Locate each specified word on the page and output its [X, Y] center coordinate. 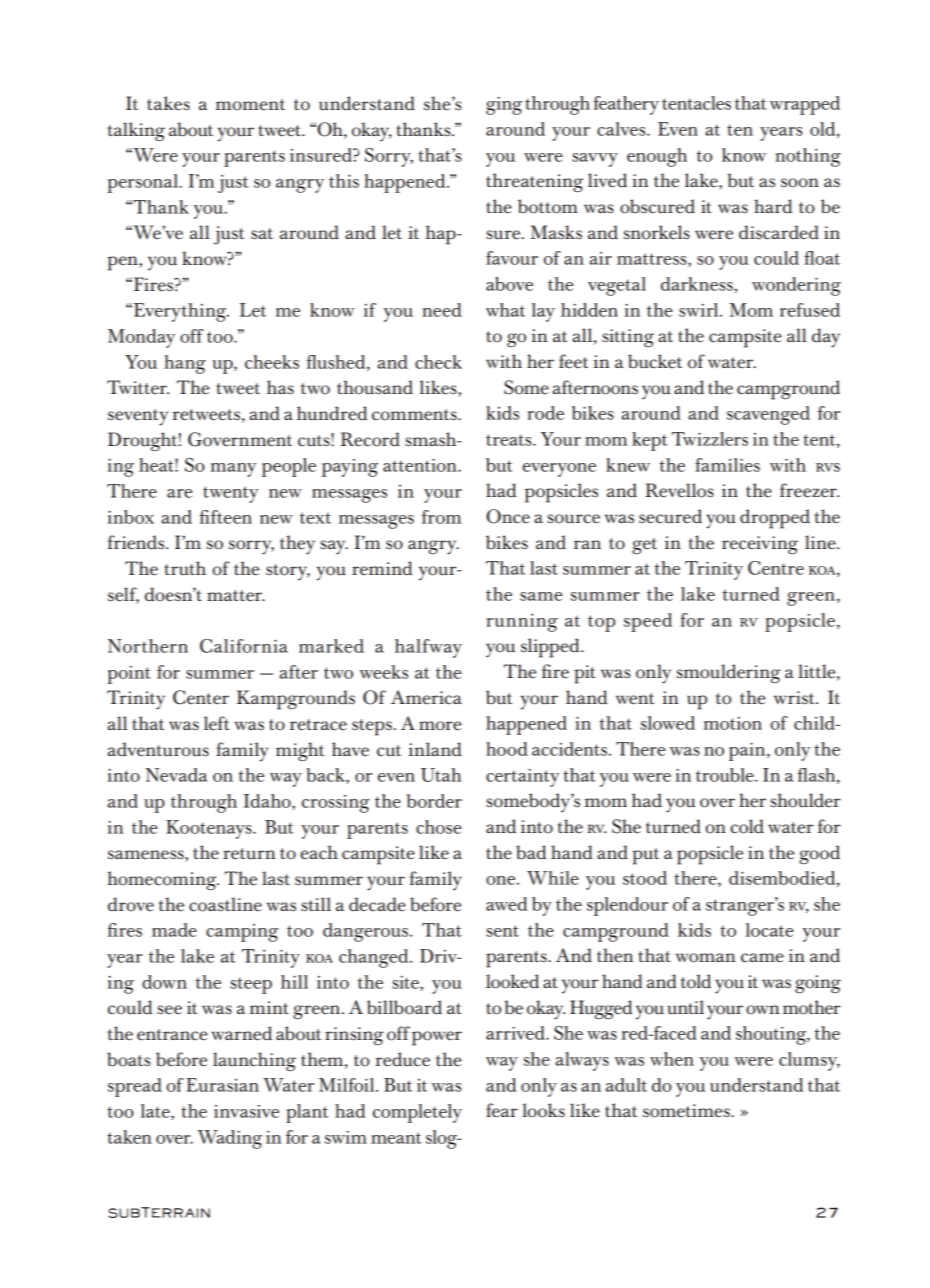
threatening [534, 183]
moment [250, 105]
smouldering [729, 674]
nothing [808, 157]
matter [235, 596]
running [522, 623]
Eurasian [222, 1085]
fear [502, 1110]
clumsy [809, 1061]
